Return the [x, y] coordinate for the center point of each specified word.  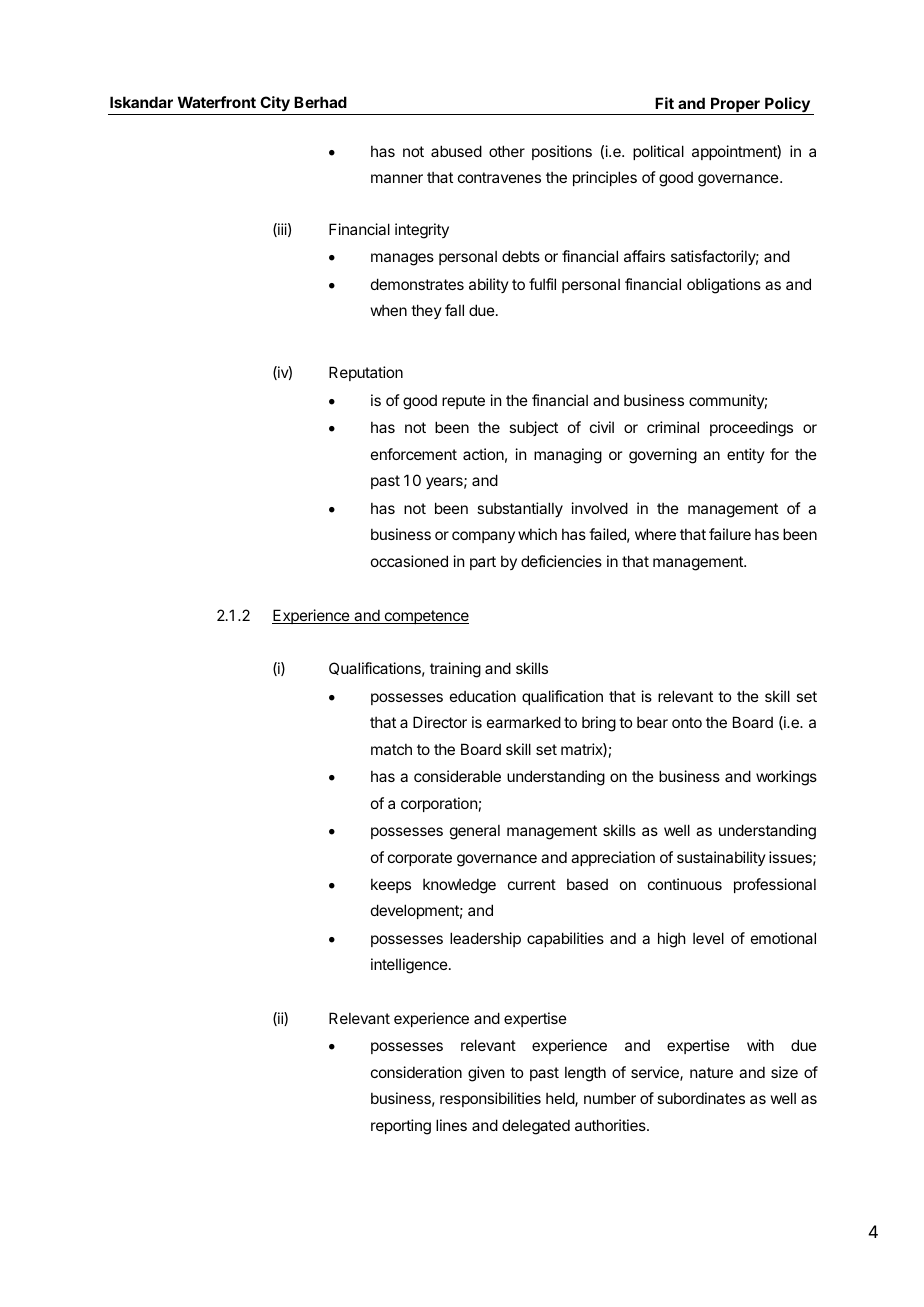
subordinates [701, 1098]
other [507, 151]
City [275, 105]
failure [730, 534]
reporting [401, 1127]
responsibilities [490, 1099]
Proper [735, 106]
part [483, 563]
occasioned [409, 561]
